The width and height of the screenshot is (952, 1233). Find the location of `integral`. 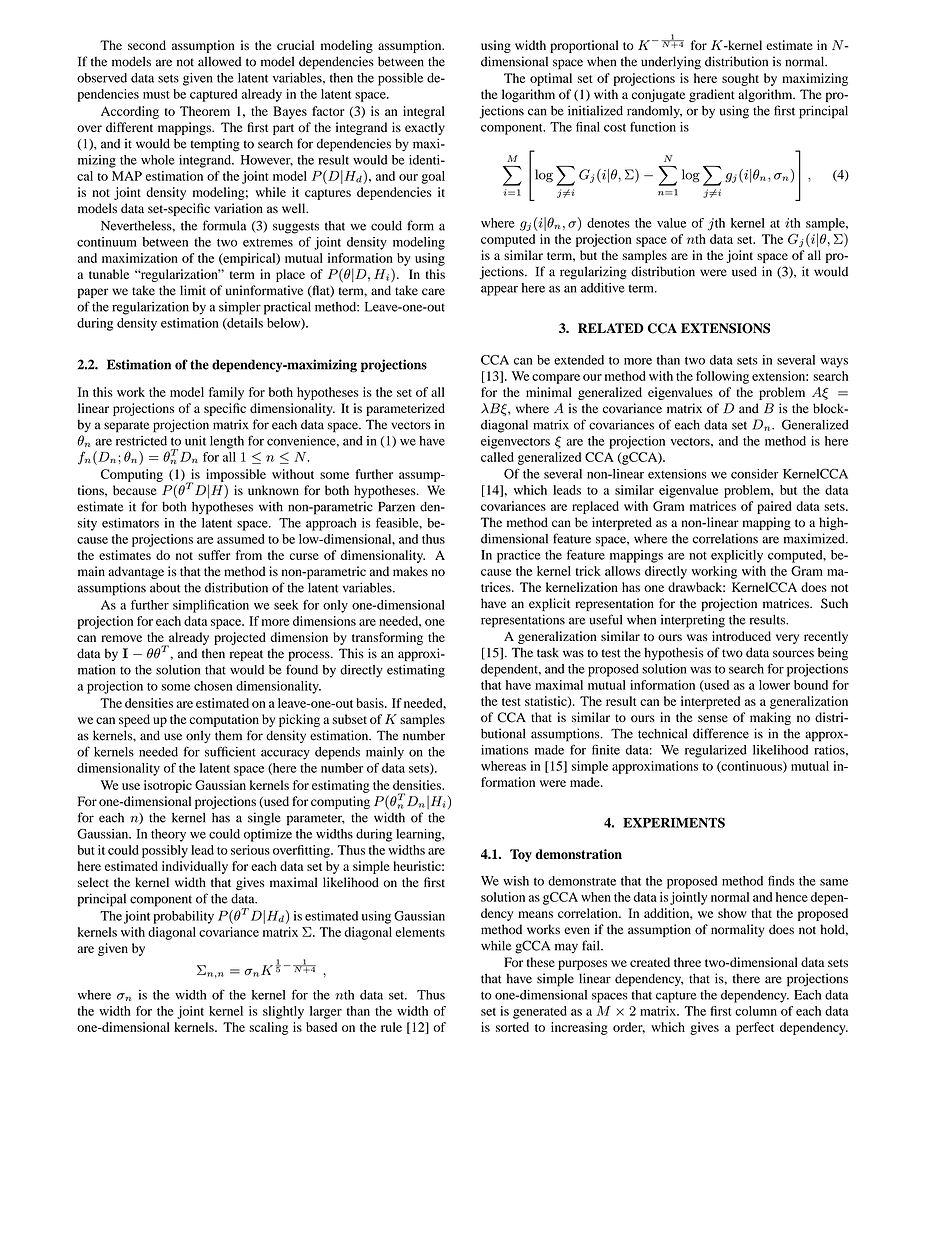

integral is located at coordinates (424, 112).
